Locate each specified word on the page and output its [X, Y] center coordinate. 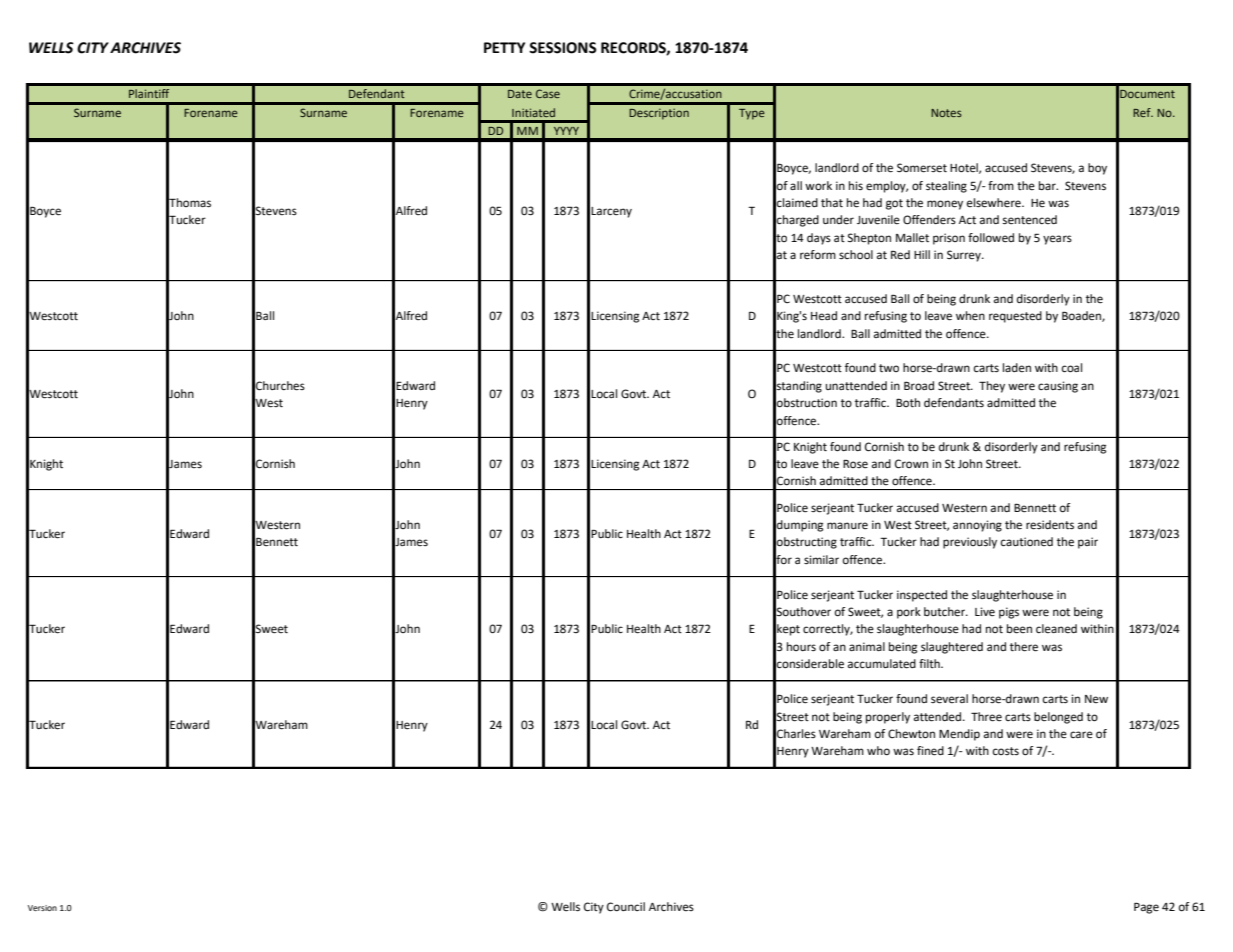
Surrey [965, 256]
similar [821, 560]
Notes [946, 113]
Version [42, 908]
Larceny [611, 212]
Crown [911, 464]
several [949, 699]
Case [548, 93]
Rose [855, 464]
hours [801, 647]
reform [818, 255]
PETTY [504, 47]
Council [626, 907]
